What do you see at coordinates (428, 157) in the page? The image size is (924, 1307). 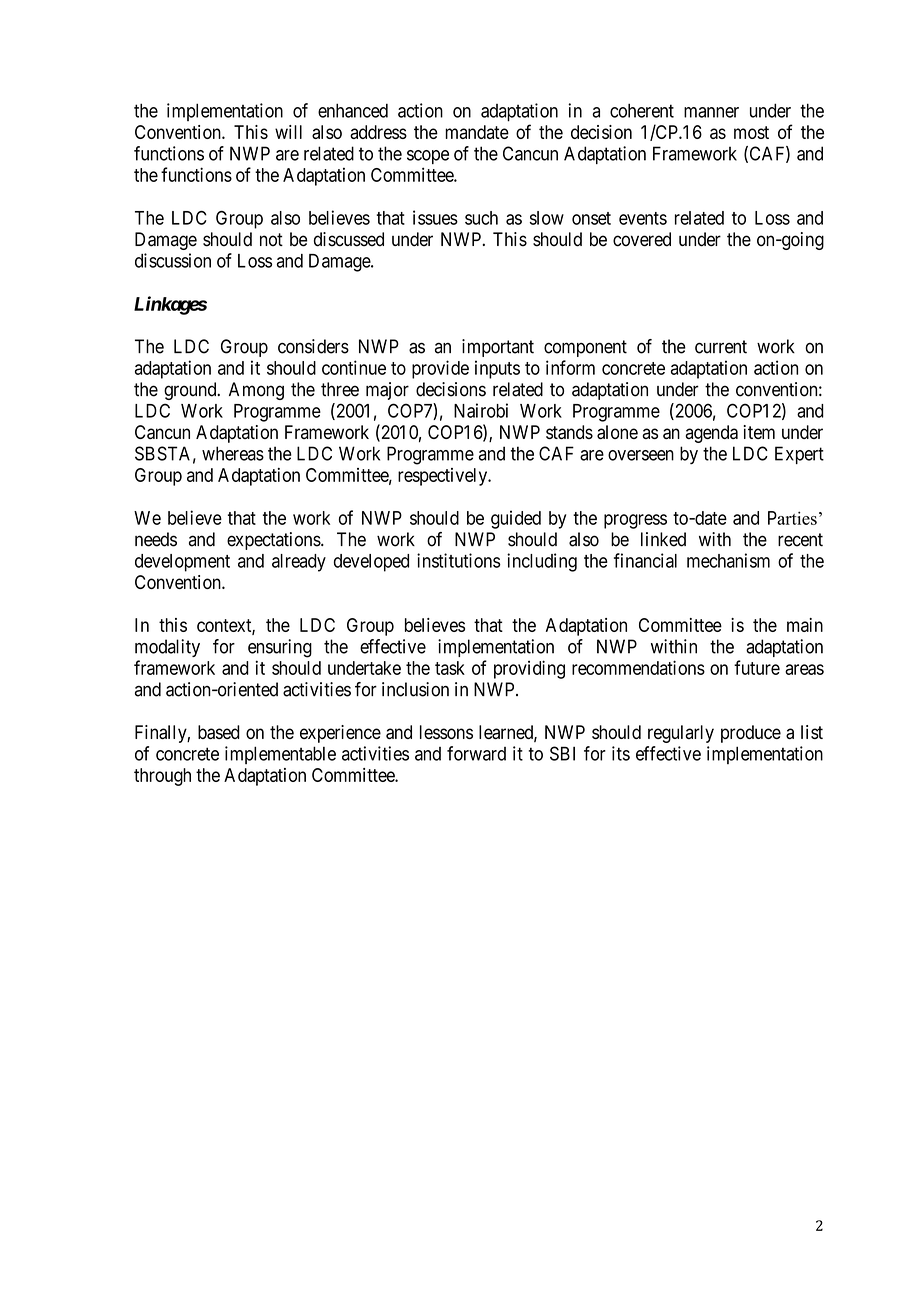 I see `scope` at bounding box center [428, 157].
